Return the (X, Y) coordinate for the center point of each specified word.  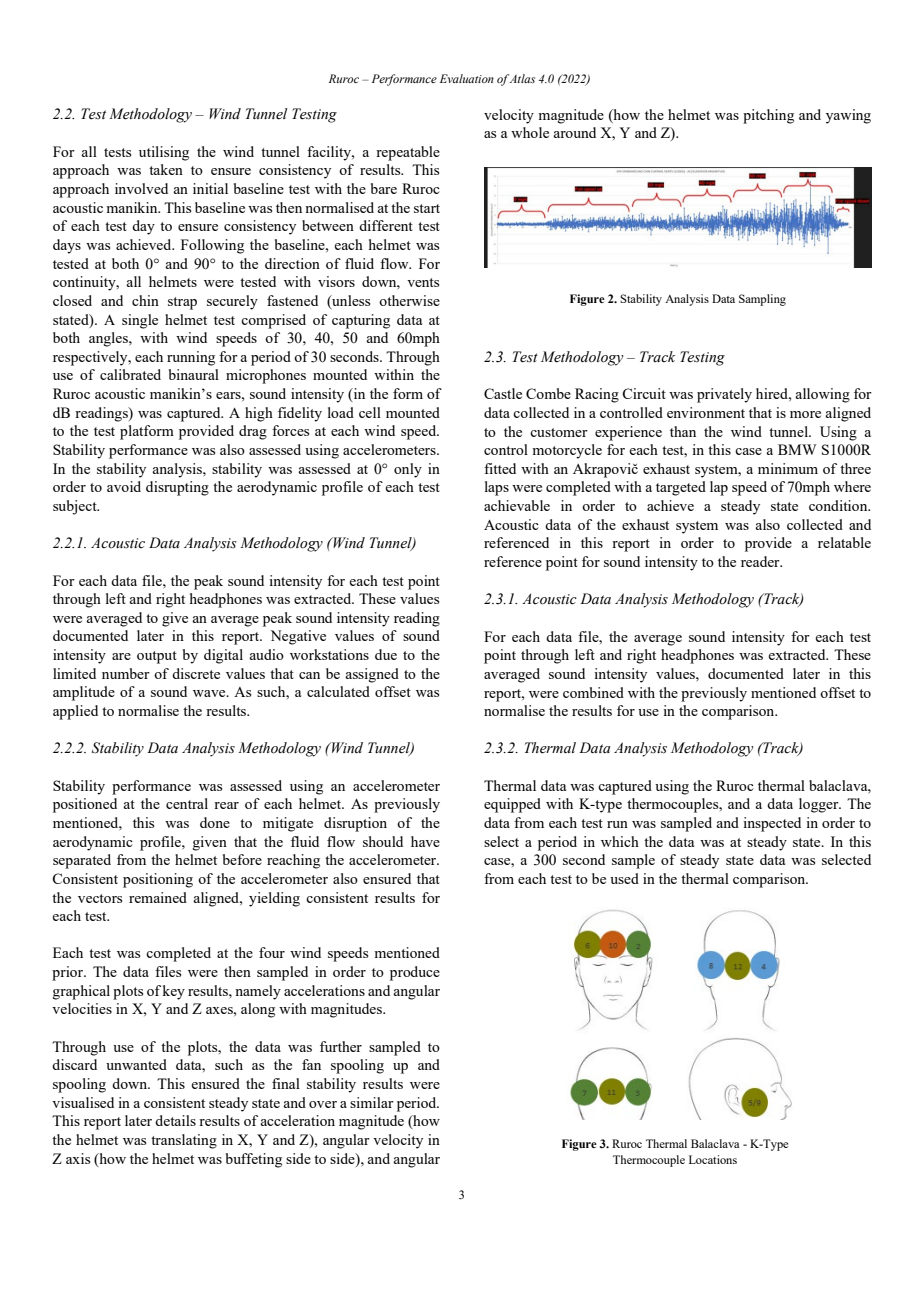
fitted (500, 468)
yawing (848, 116)
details (175, 1120)
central (187, 803)
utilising (164, 153)
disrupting (177, 488)
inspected (772, 824)
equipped (512, 805)
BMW (797, 449)
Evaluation (467, 78)
